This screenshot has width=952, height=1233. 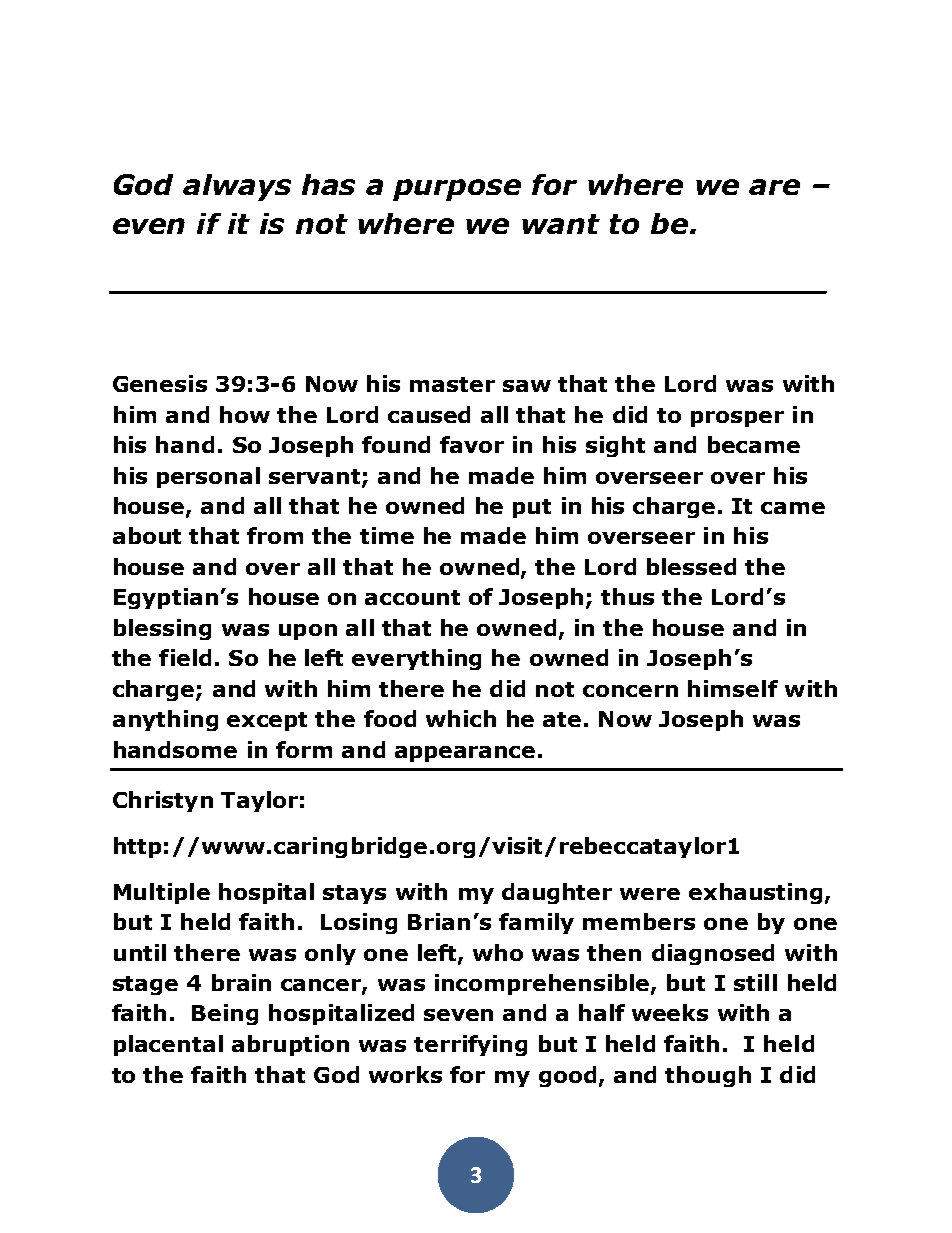 What do you see at coordinates (615, 446) in the screenshot?
I see `sight` at bounding box center [615, 446].
